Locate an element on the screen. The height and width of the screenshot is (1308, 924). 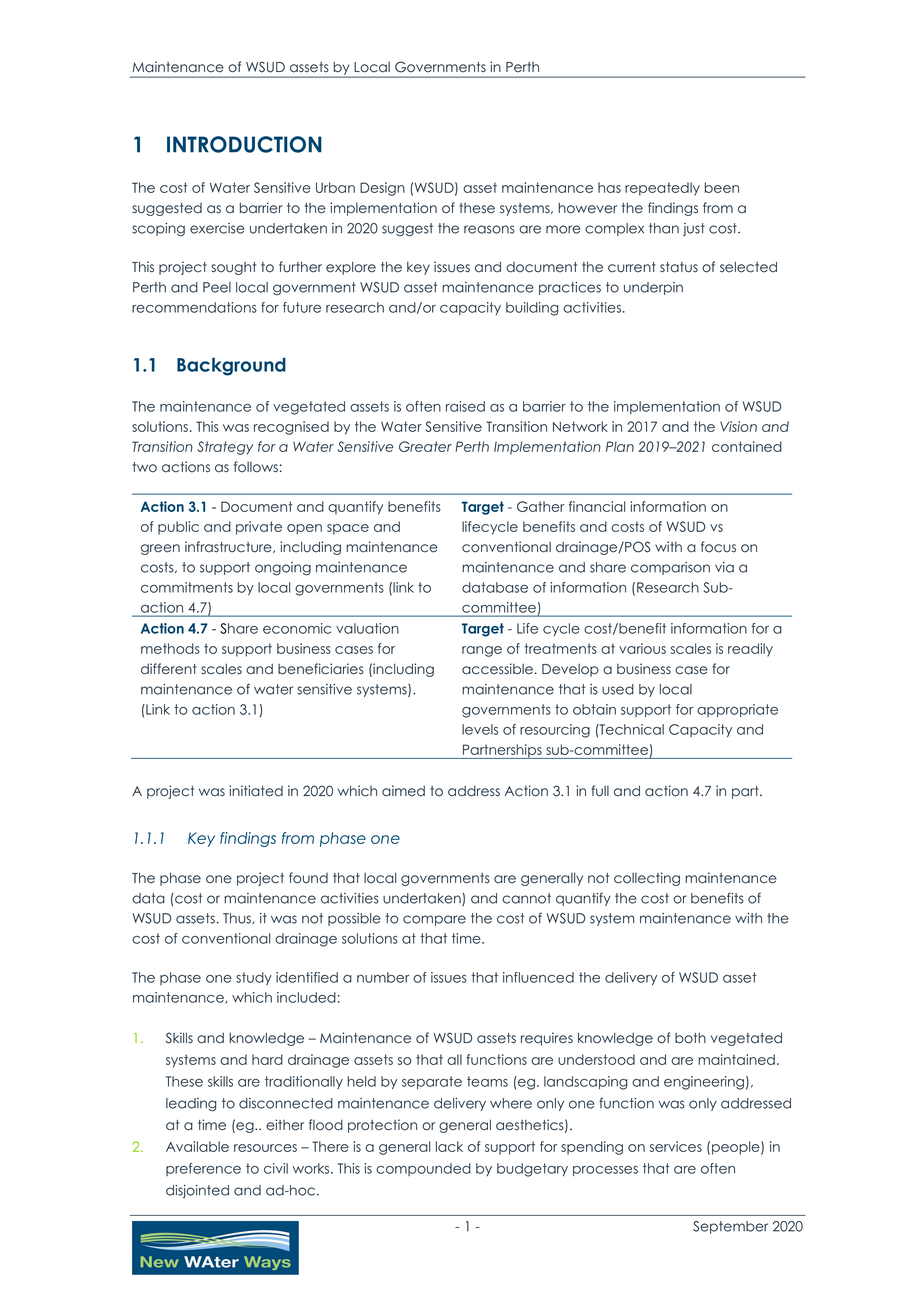
reasons is located at coordinates (489, 229).
